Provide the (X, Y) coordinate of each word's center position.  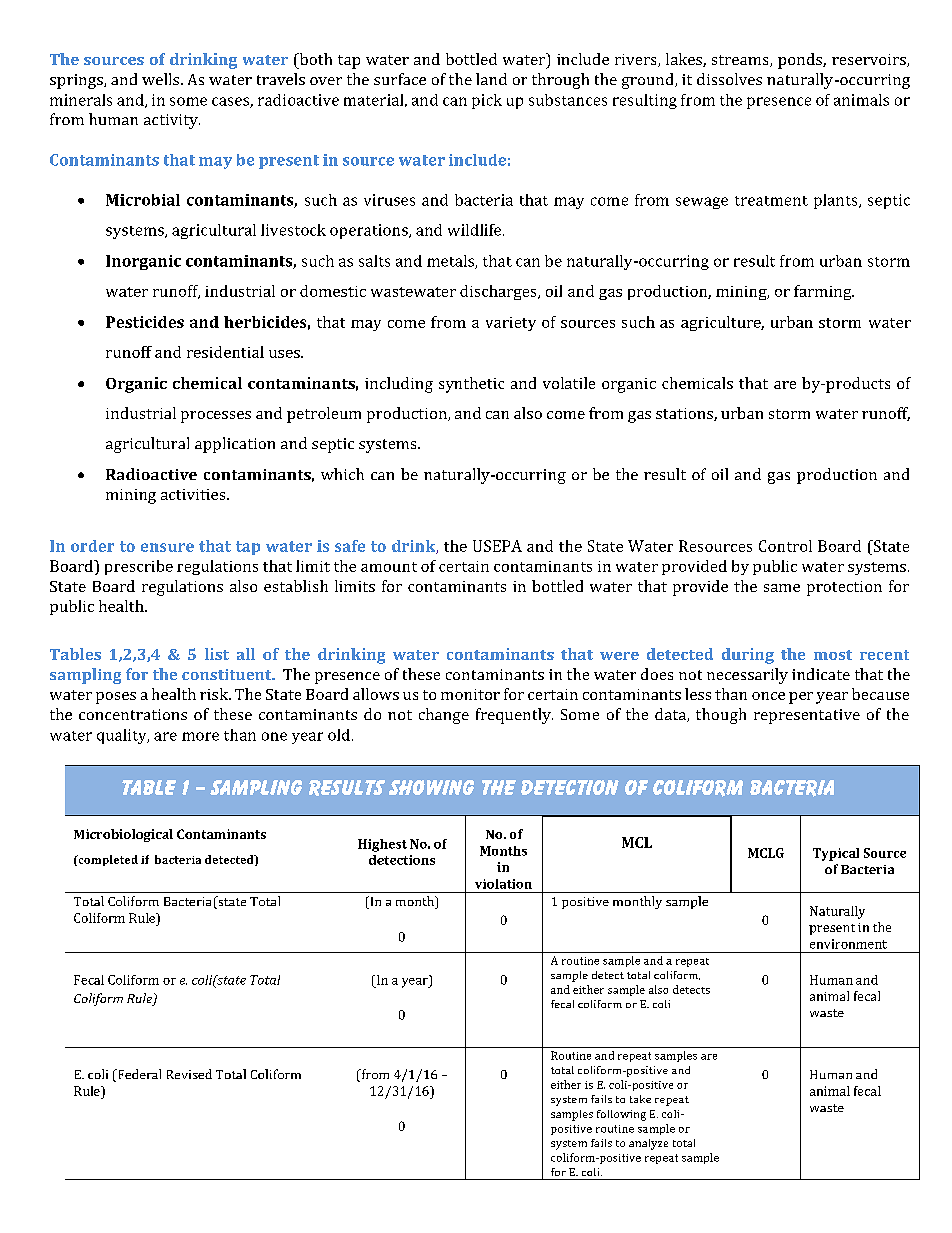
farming (824, 292)
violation (503, 884)
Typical (836, 854)
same (782, 588)
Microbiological (123, 835)
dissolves (729, 79)
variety (511, 324)
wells (162, 79)
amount (389, 567)
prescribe (139, 567)
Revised (189, 1074)
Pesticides (145, 322)
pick (487, 101)
